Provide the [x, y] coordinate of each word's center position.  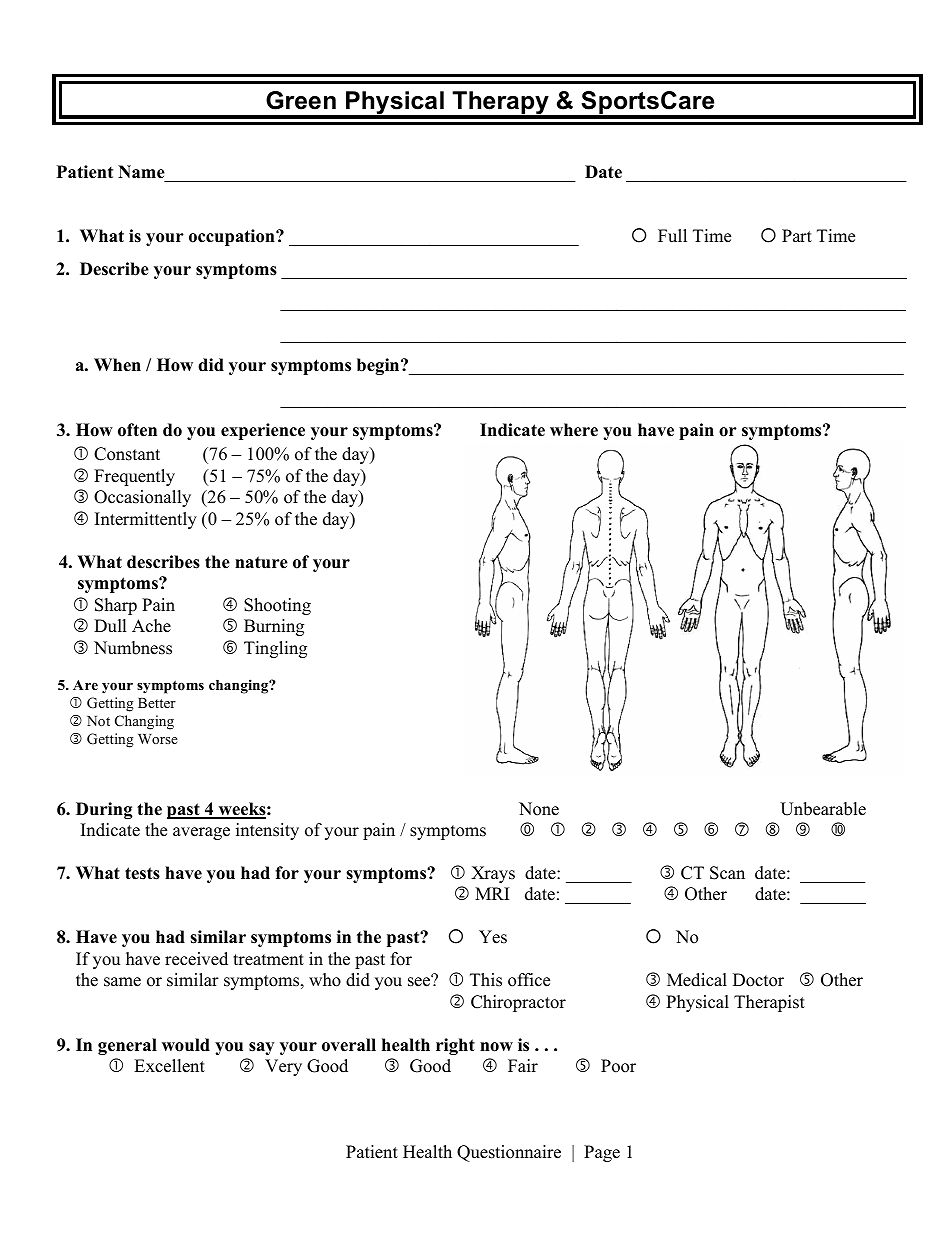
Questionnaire [509, 1153]
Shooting [277, 606]
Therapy [500, 104]
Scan [727, 873]
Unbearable [823, 809]
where [574, 430]
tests [142, 873]
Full [672, 236]
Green [301, 100]
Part [797, 235]
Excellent [169, 1066]
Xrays [493, 874]
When [117, 365]
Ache [151, 626]
